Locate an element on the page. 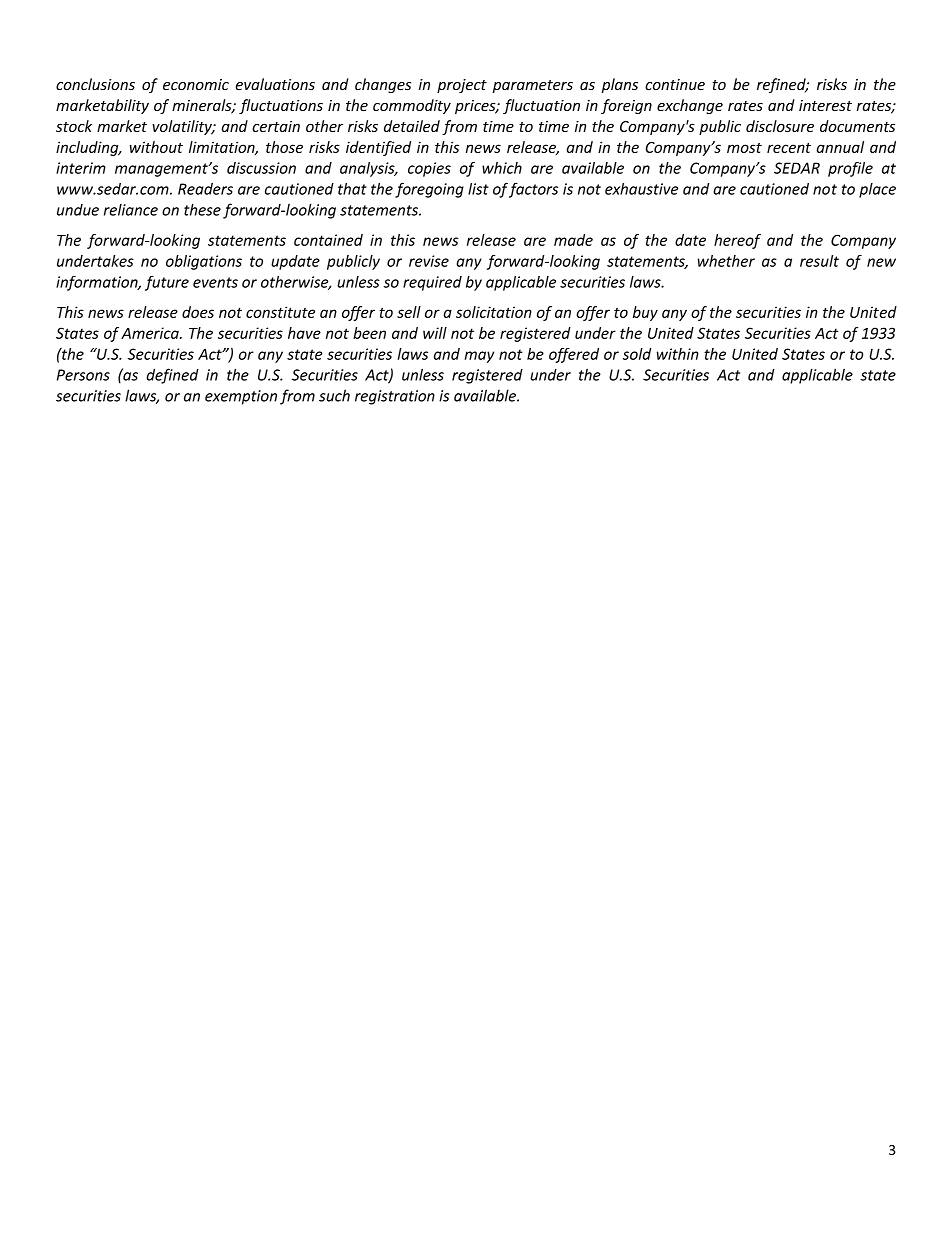 The height and width of the document is (1233, 952). project is located at coordinates (462, 86).
